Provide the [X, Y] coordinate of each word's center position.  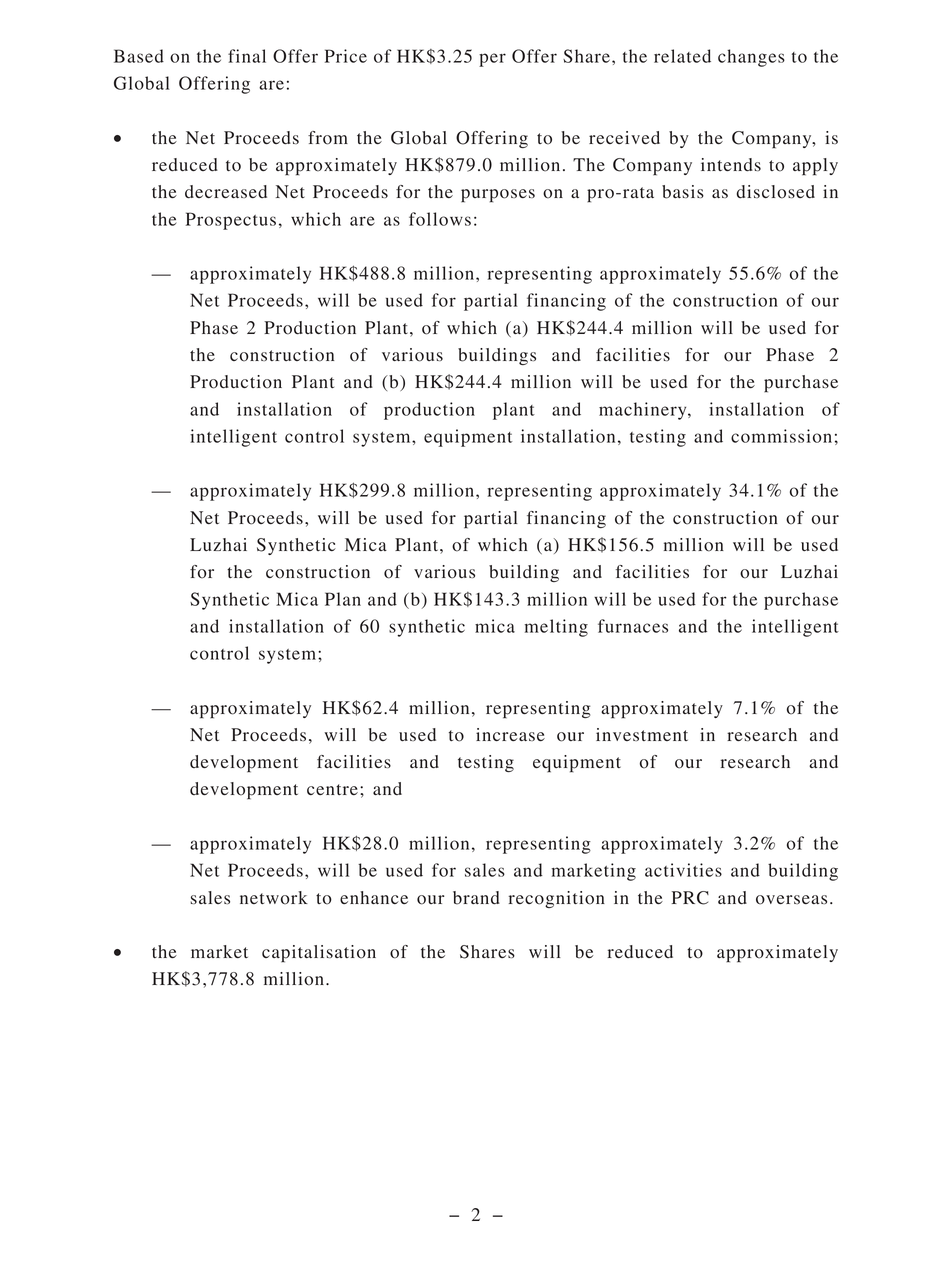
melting [556, 628]
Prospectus [231, 221]
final [247, 56]
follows [440, 219]
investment [642, 734]
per [492, 60]
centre [332, 789]
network [274, 898]
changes [751, 58]
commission [781, 436]
